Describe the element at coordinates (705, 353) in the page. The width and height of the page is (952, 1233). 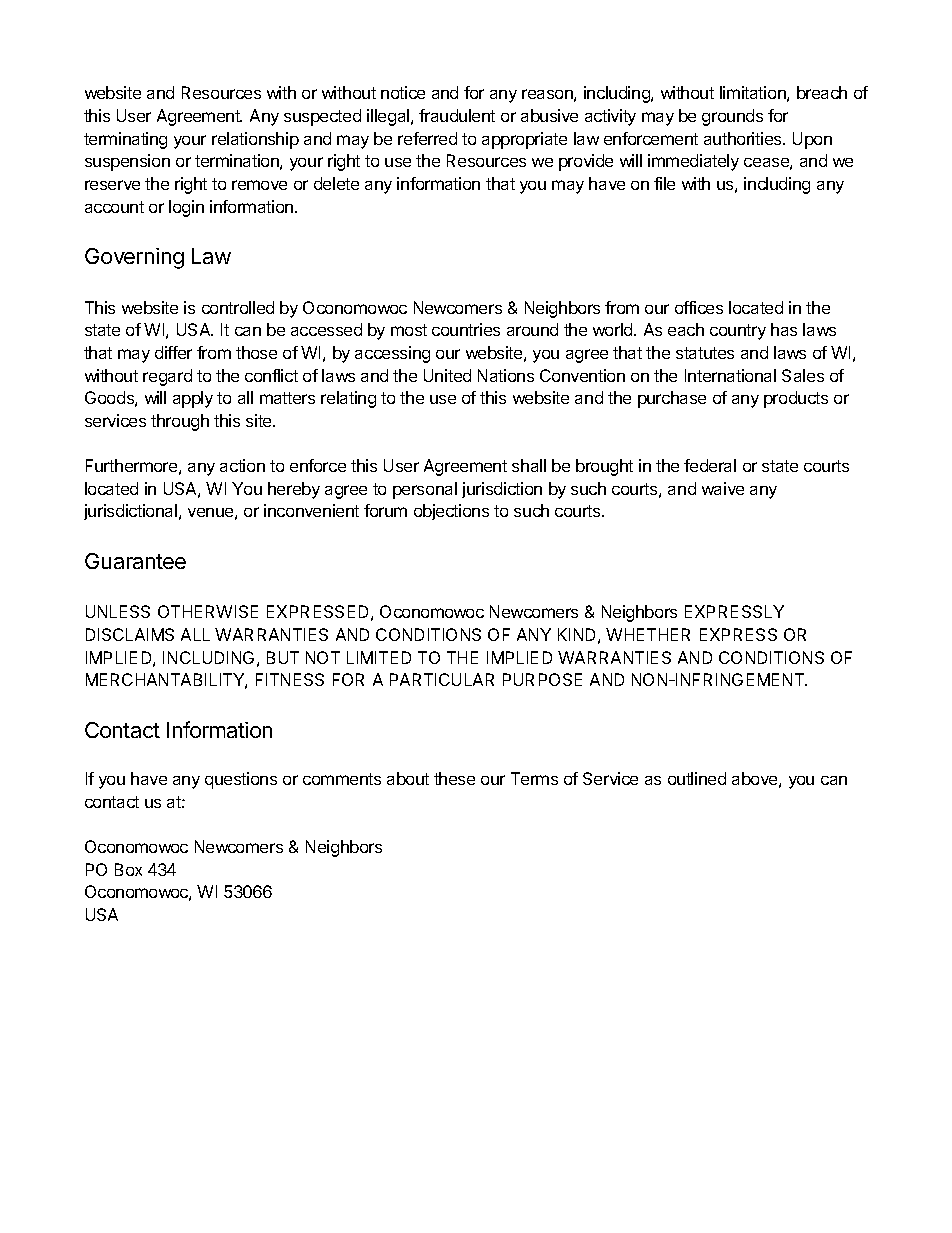
I see `statutes` at that location.
